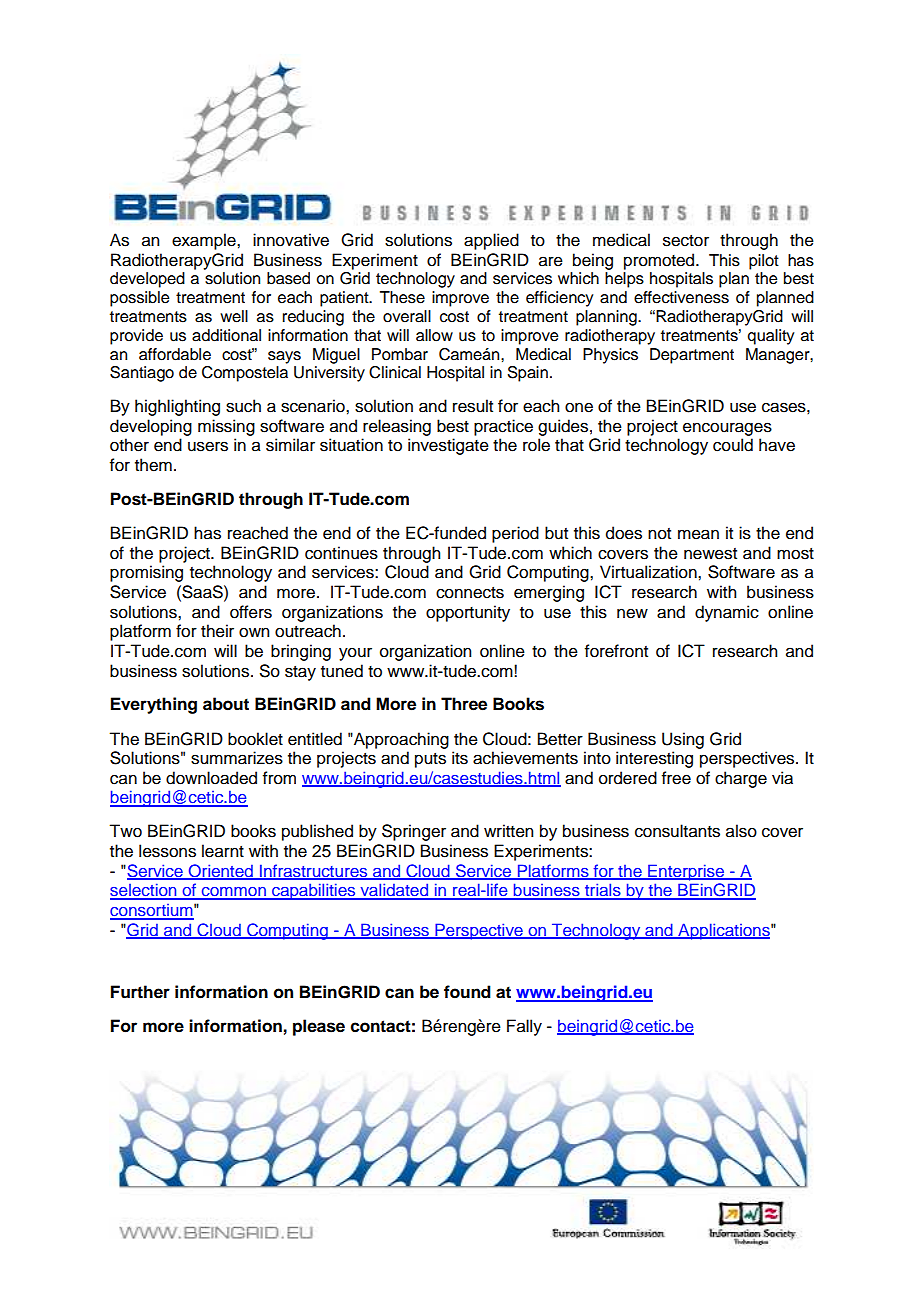 This screenshot has height=1308, width=924. I want to click on applied, so click(491, 241).
